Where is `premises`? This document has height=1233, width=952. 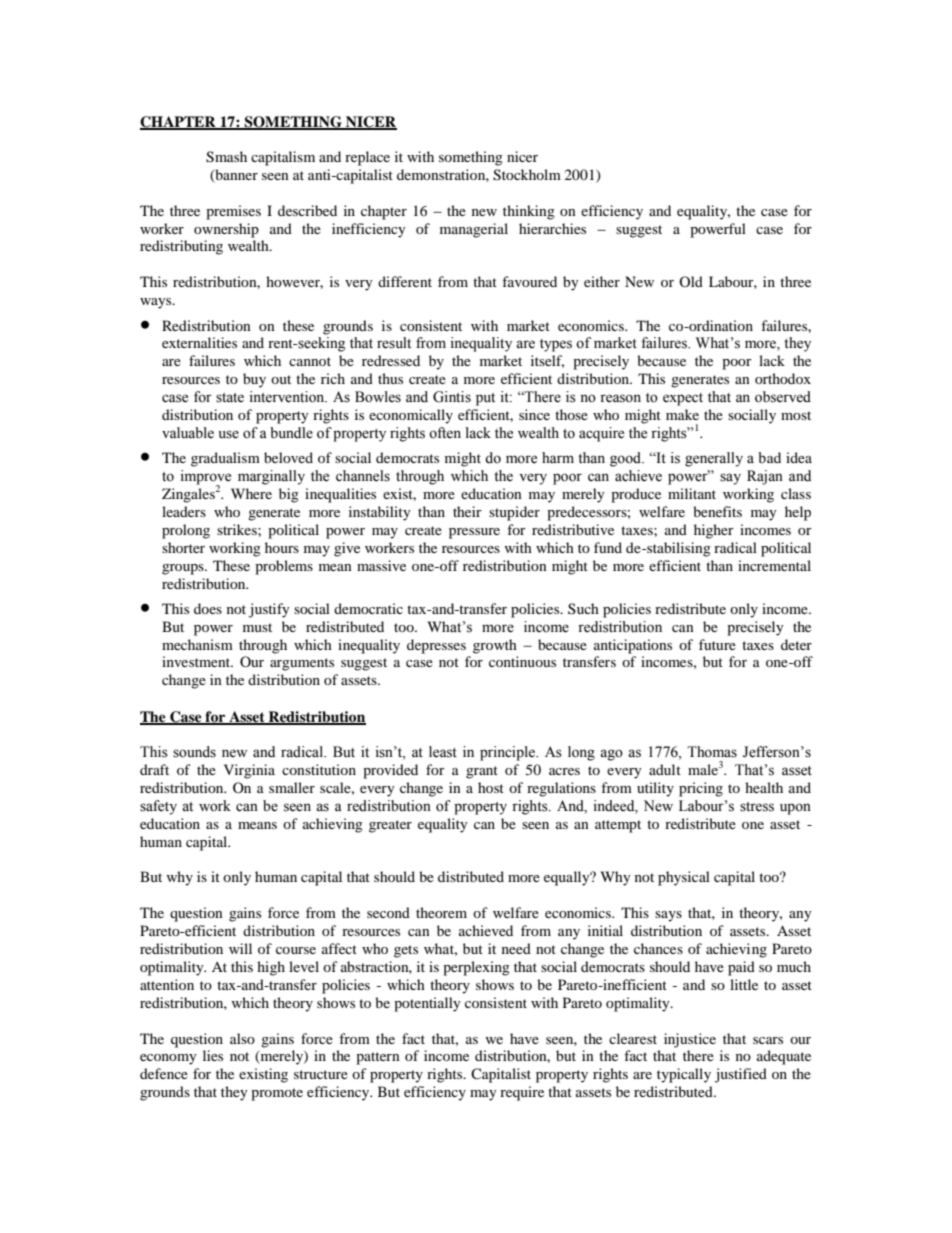 premises is located at coordinates (233, 212).
